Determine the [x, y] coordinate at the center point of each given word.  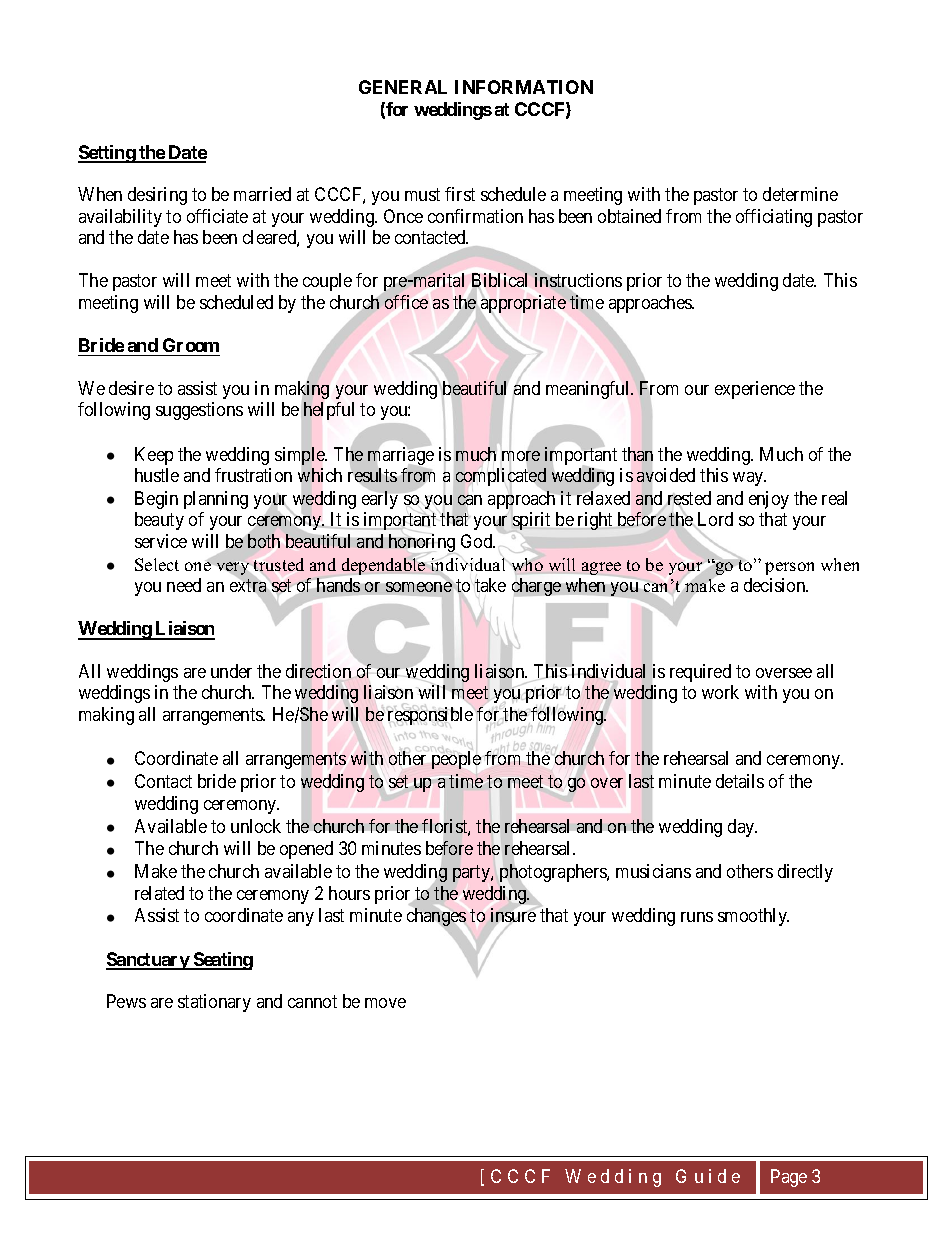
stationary [214, 1003]
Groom [191, 345]
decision [776, 585]
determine [800, 194]
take [490, 585]
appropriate [523, 304]
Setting [107, 154]
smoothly [753, 917]
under [231, 671]
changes [436, 917]
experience [755, 390]
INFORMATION [524, 87]
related [159, 893]
